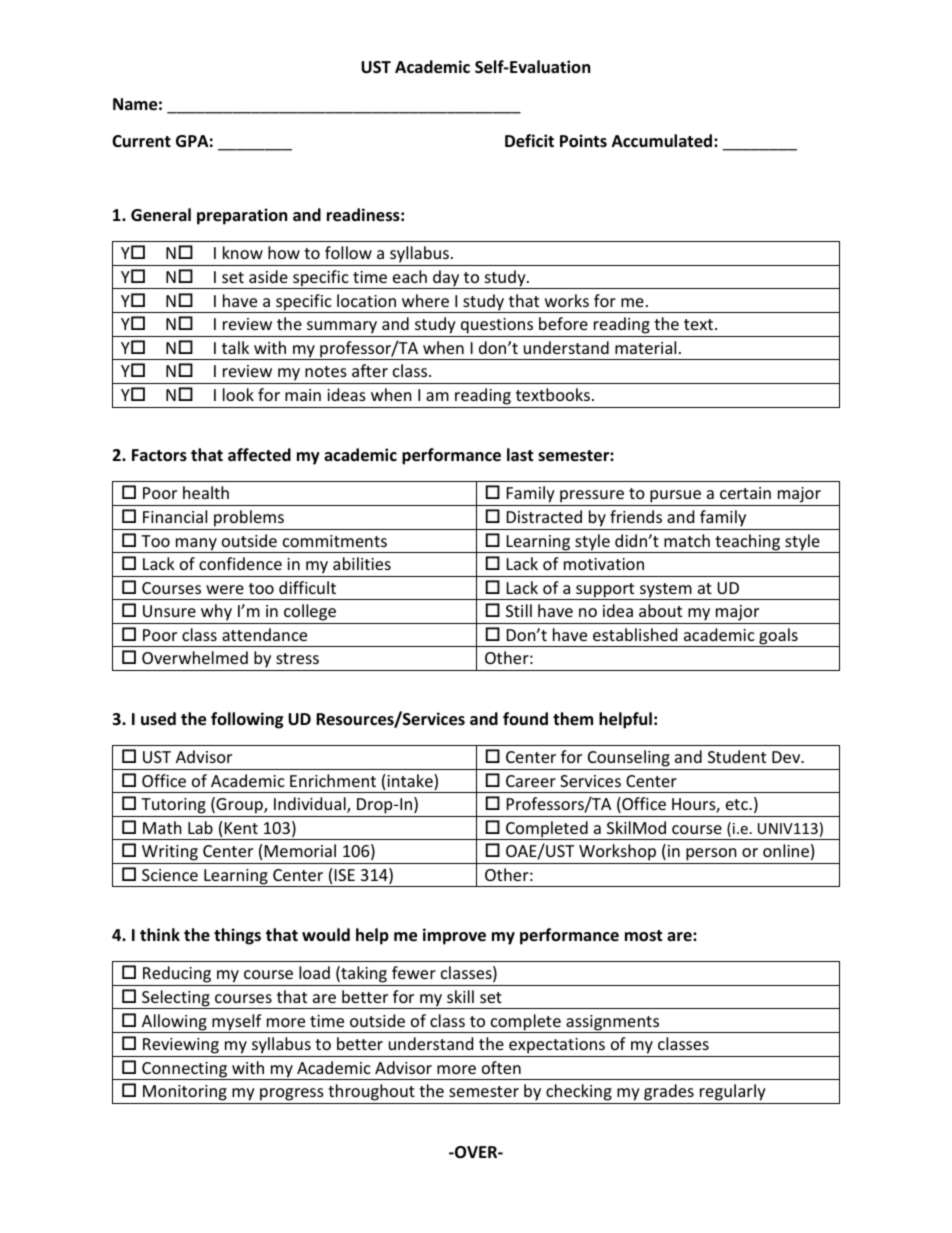 Image resolution: width=952 pixels, height=1233 pixels. I want to click on Deficit, so click(529, 141).
